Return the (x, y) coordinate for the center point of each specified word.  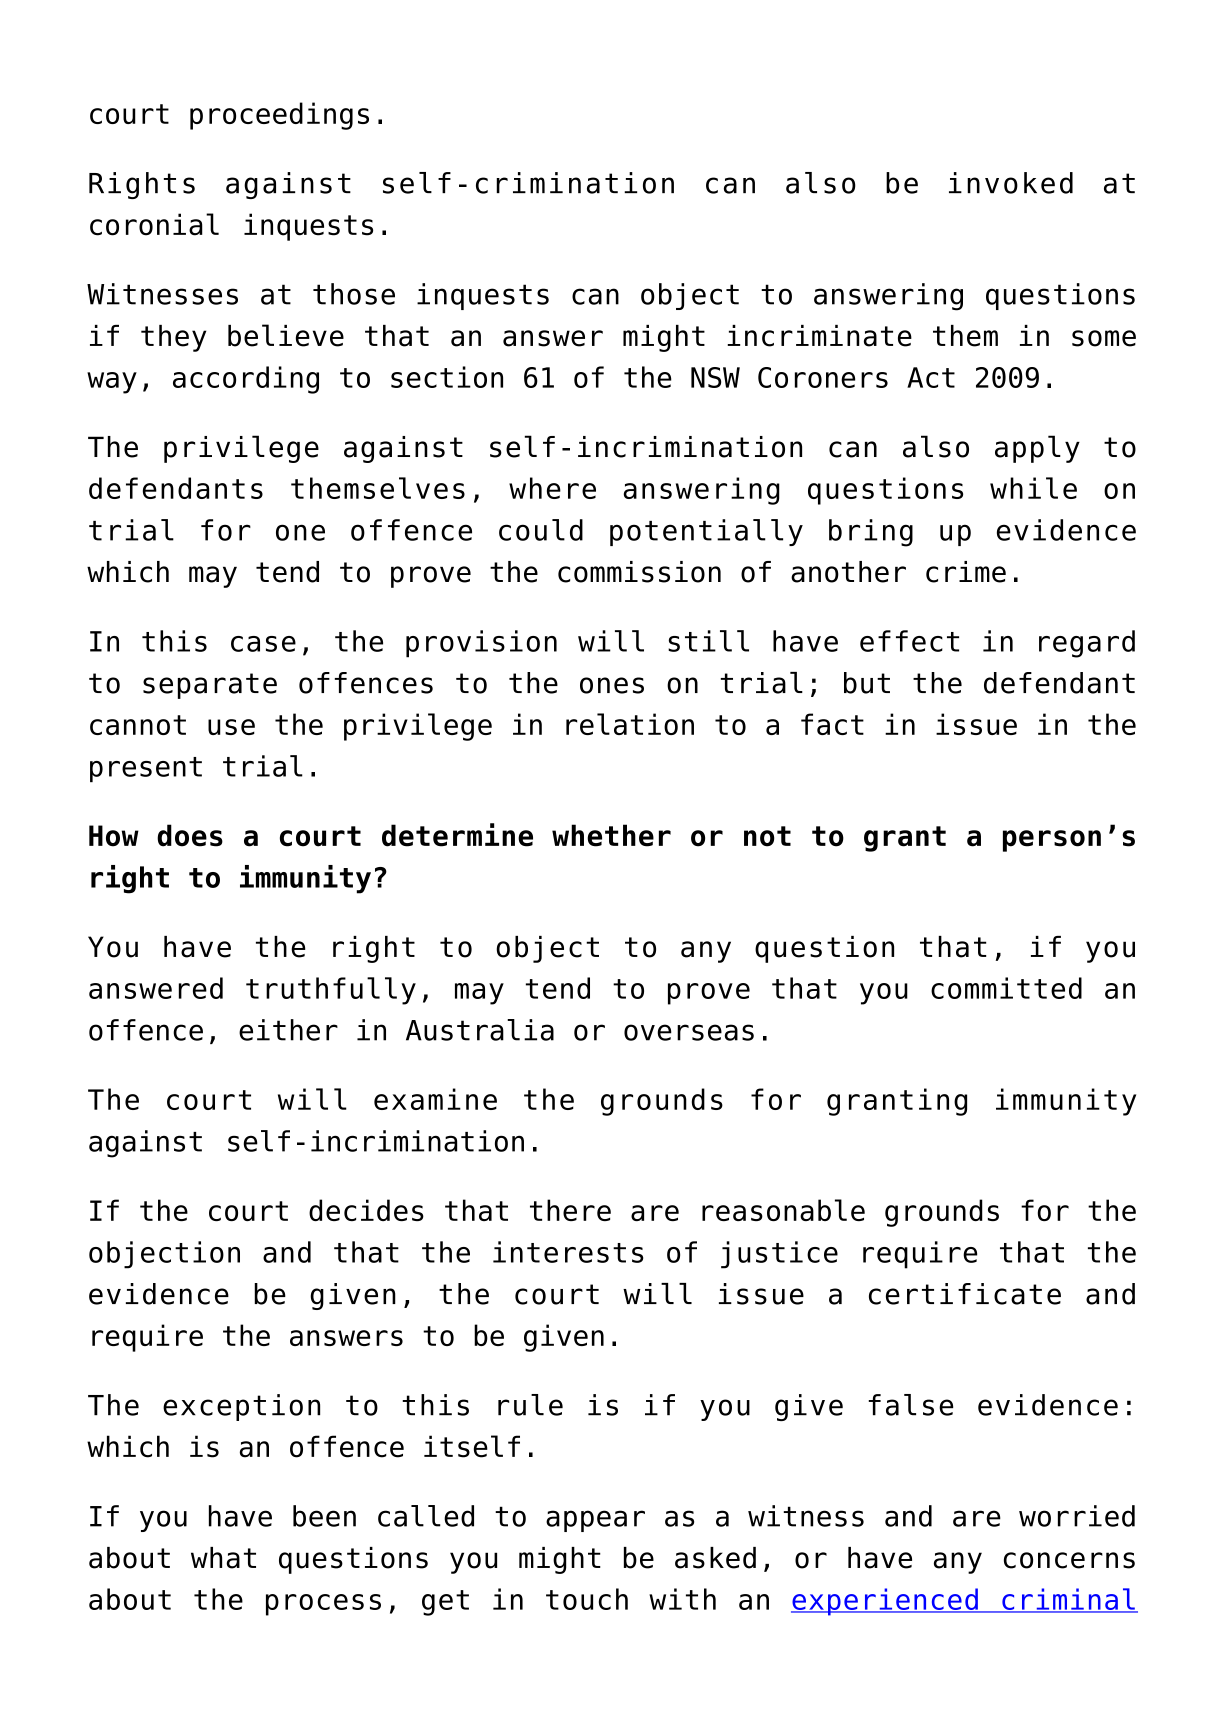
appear (595, 1521)
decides (366, 1210)
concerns (1069, 1560)
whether (611, 835)
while (1033, 488)
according (246, 380)
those (354, 294)
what (223, 1558)
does (190, 835)
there (570, 1210)
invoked (1011, 183)
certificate (965, 1294)
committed (1006, 988)
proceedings (279, 116)
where (552, 488)
